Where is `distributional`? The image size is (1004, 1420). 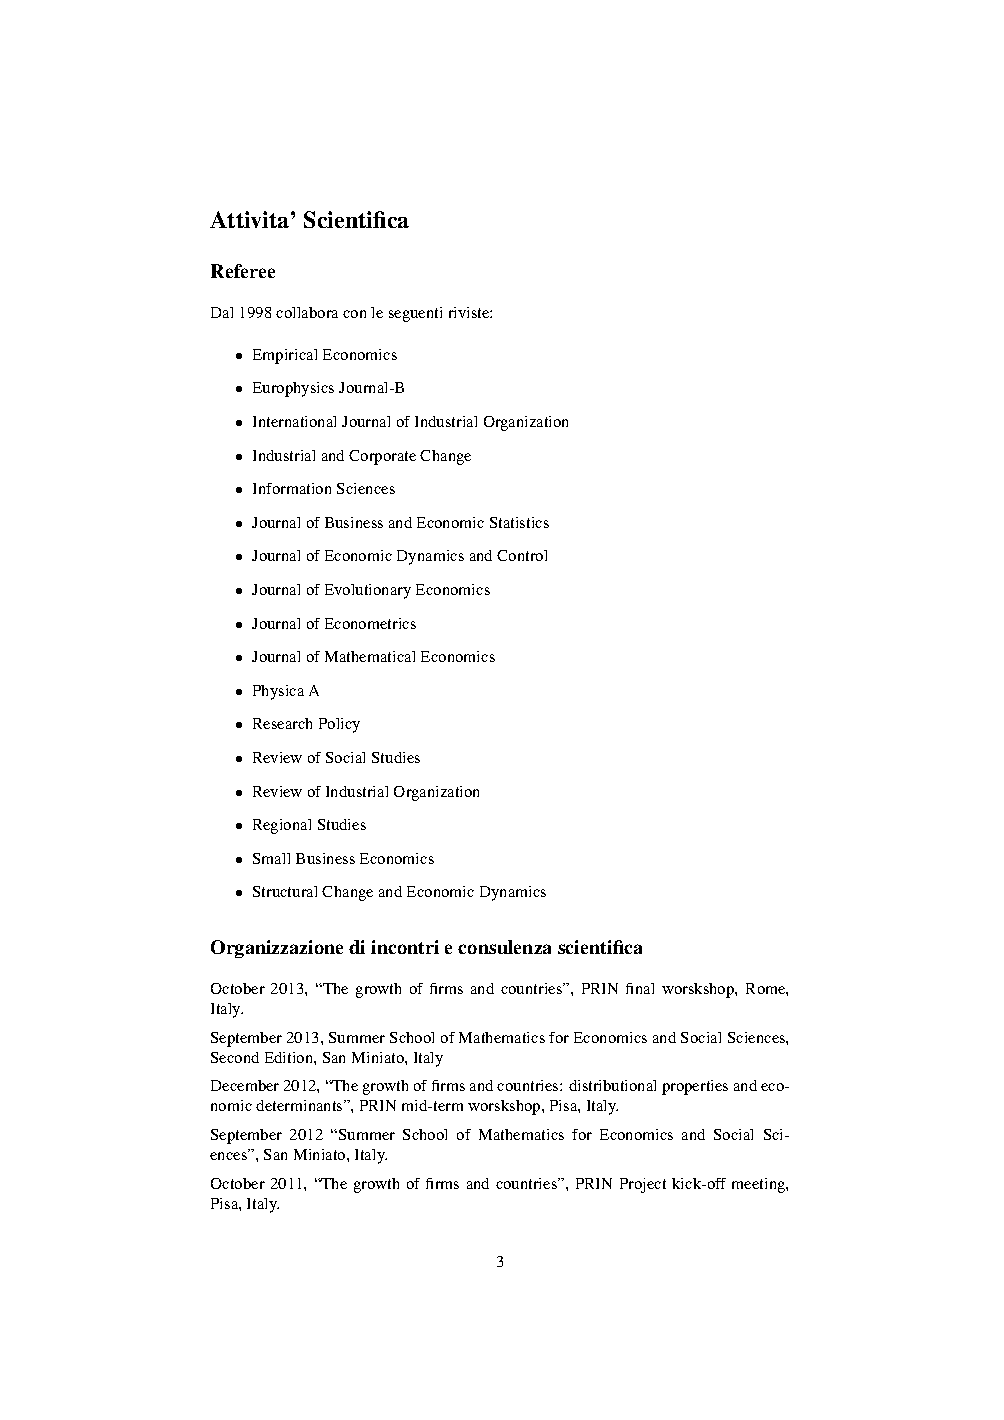 distributional is located at coordinates (612, 1085).
